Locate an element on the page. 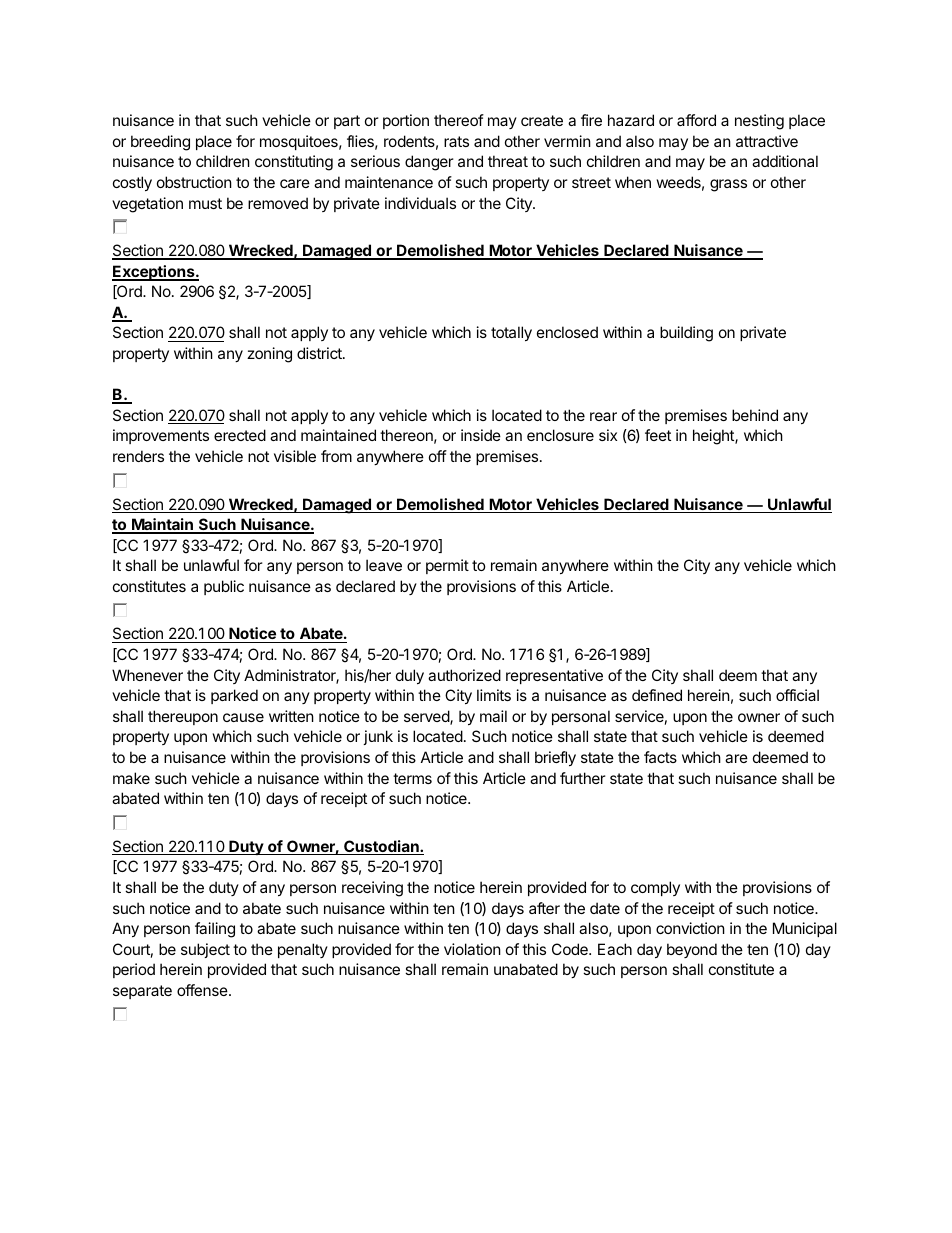 Image resolution: width=952 pixels, height=1233 pixels. beyond is located at coordinates (692, 950).
